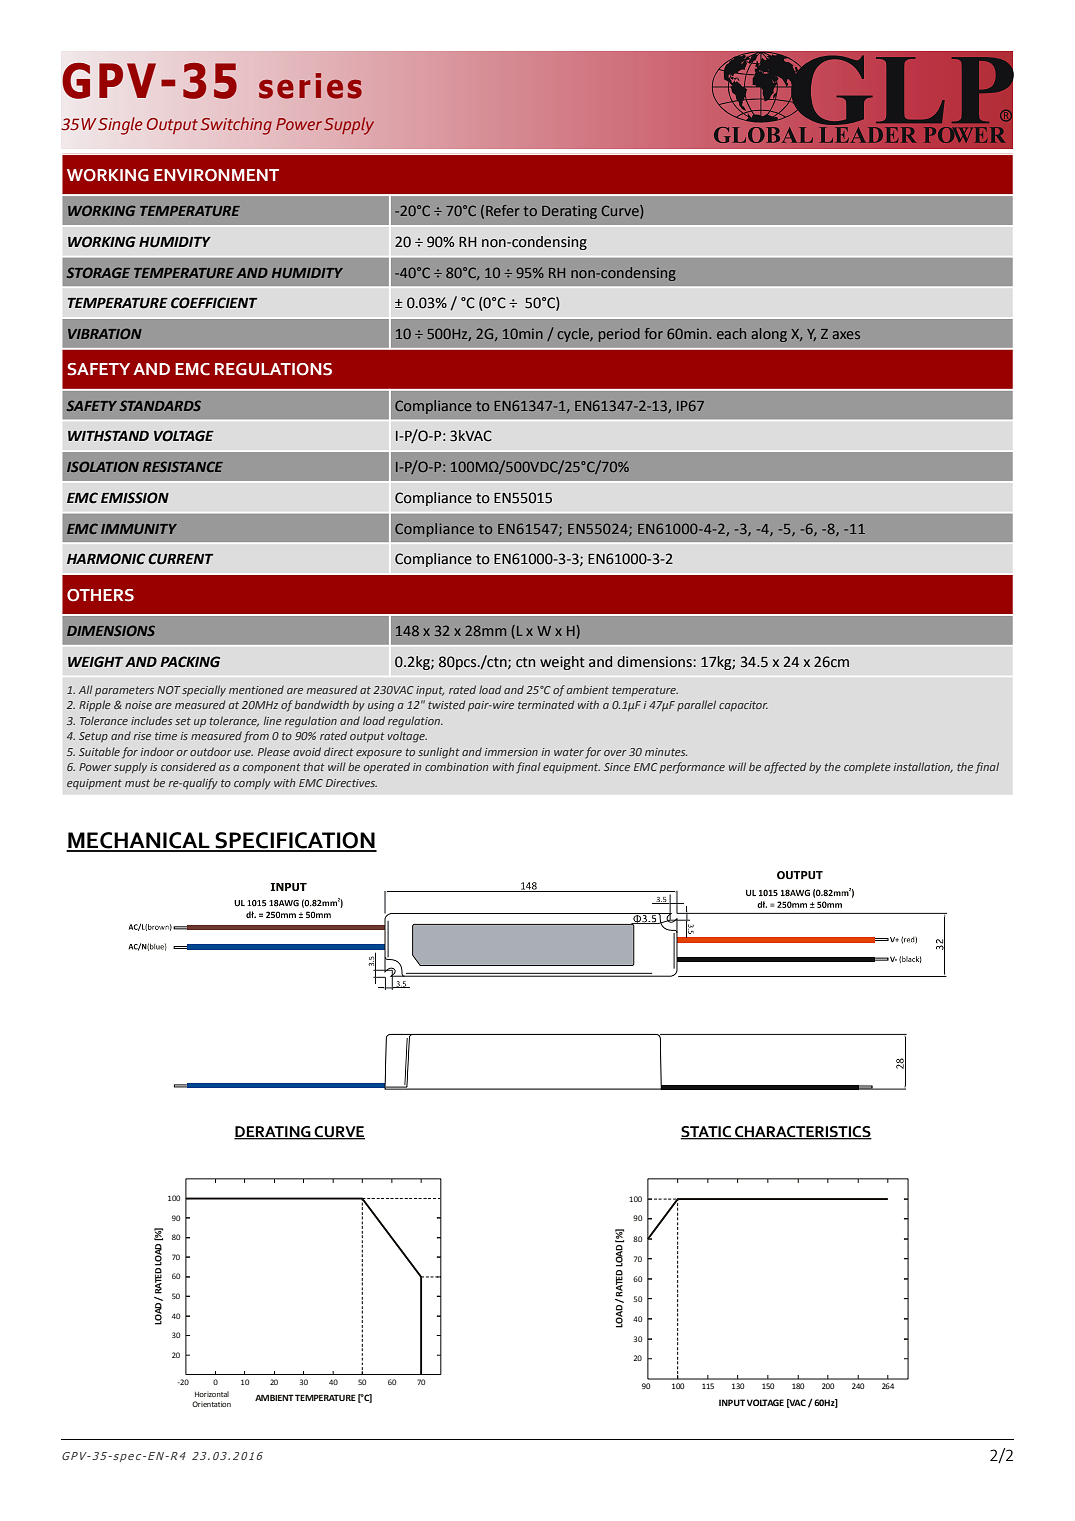 The image size is (1075, 1521). Describe the element at coordinates (181, 559) in the document. I see `CURRENT` at that location.
